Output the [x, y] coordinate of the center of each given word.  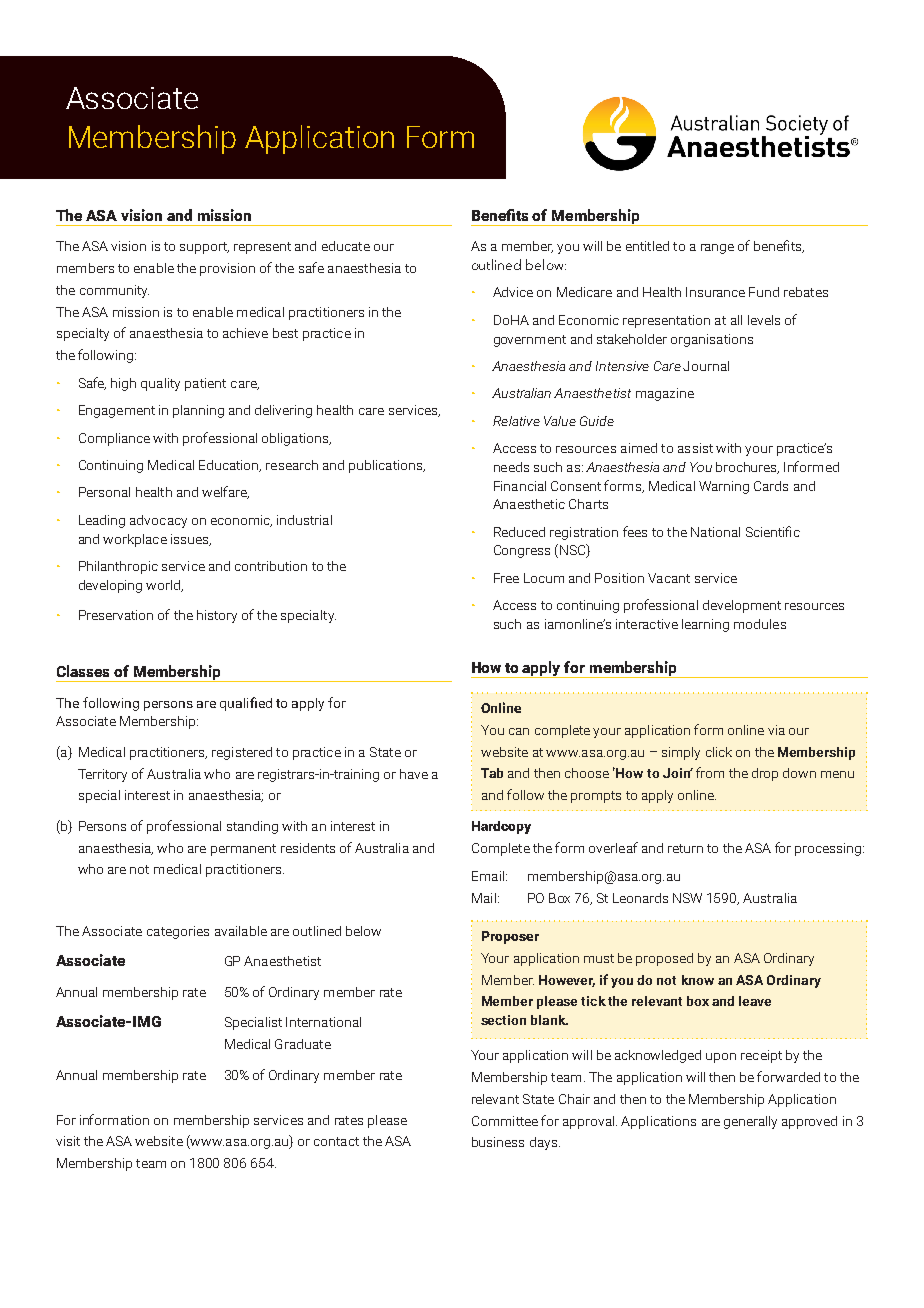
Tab [492, 773]
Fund [764, 292]
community [114, 291]
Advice [513, 292]
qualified [246, 704]
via [776, 730]
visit [68, 1141]
